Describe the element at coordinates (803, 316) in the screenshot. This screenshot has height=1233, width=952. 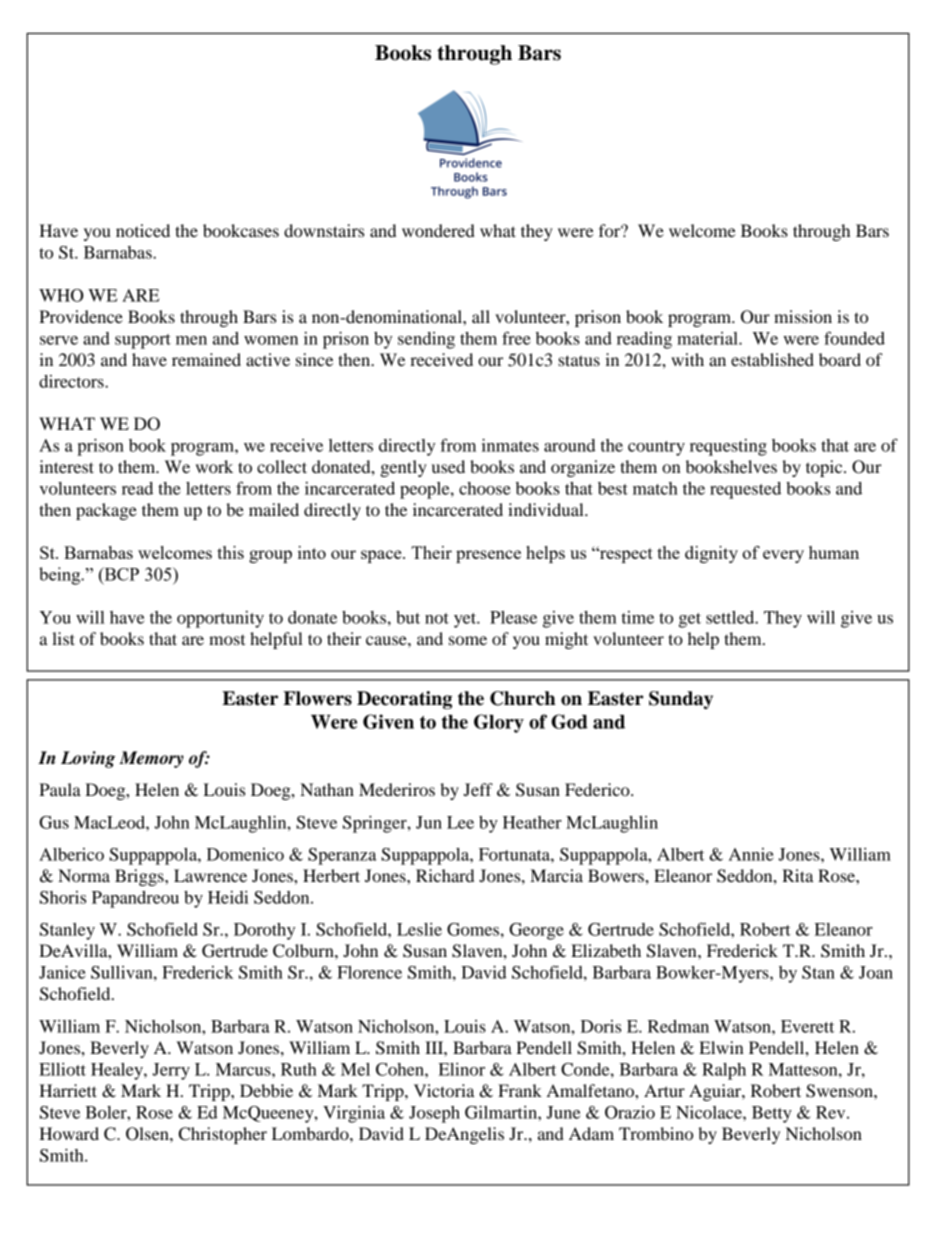
I see `mission` at that location.
